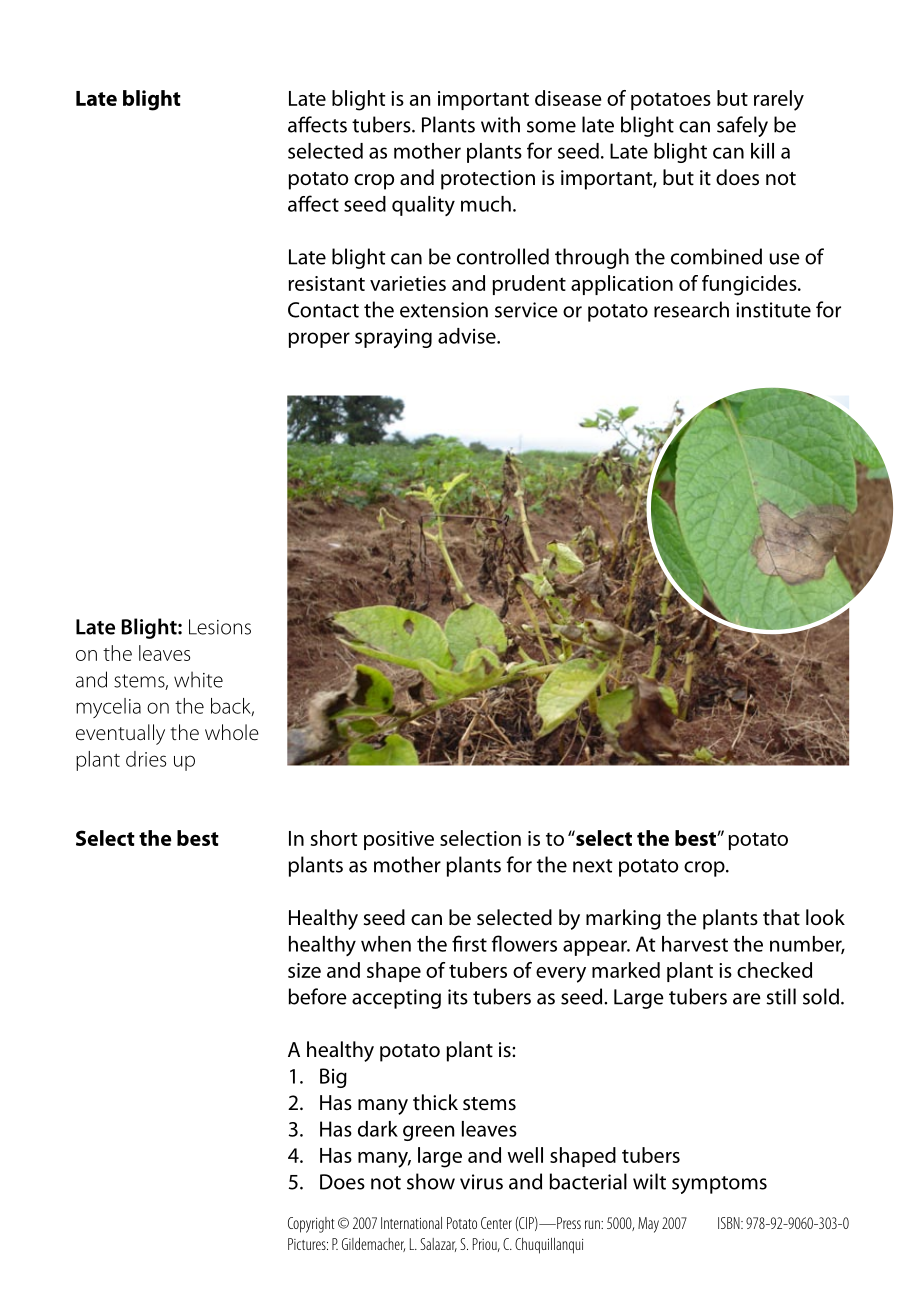 The image size is (924, 1311). I want to click on positive, so click(399, 840).
